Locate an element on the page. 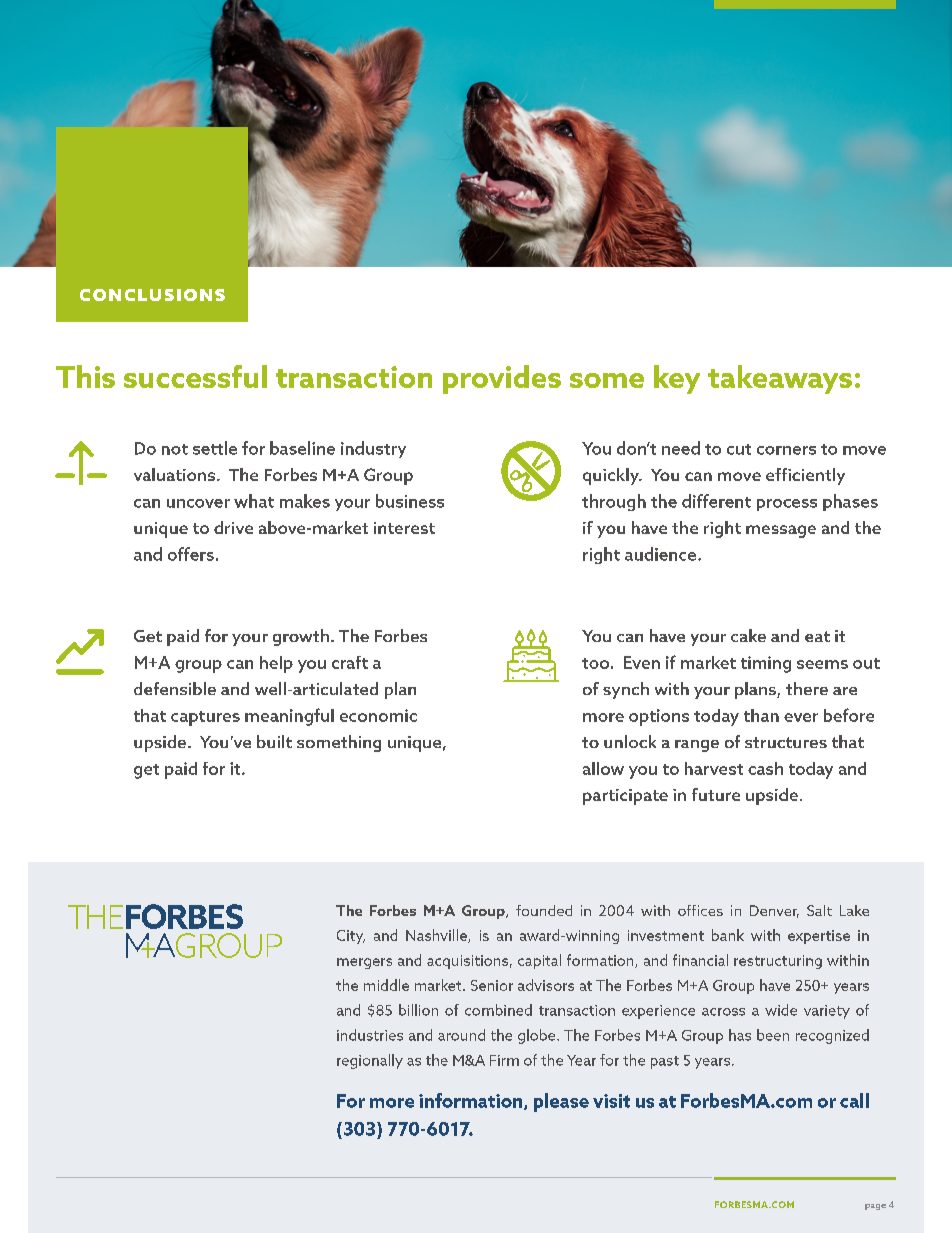 The height and width of the image is (1233, 952). takeaways is located at coordinates (780, 379).
